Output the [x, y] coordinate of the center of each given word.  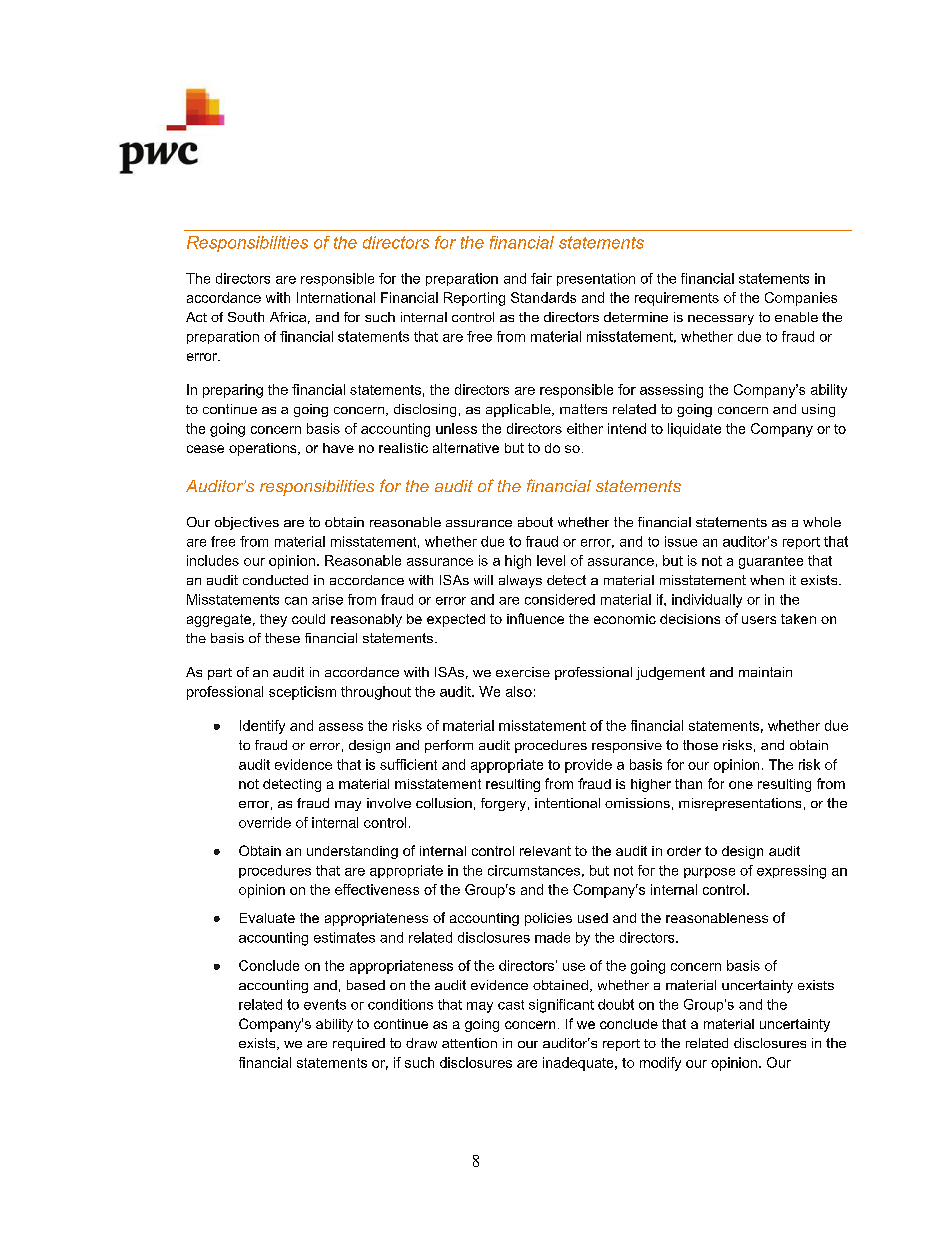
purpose [709, 873]
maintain [765, 672]
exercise [523, 672]
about [535, 522]
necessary [721, 320]
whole [822, 522]
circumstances [534, 870]
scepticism [302, 693]
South [246, 317]
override [265, 822]
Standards [543, 297]
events [325, 1004]
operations [264, 449]
